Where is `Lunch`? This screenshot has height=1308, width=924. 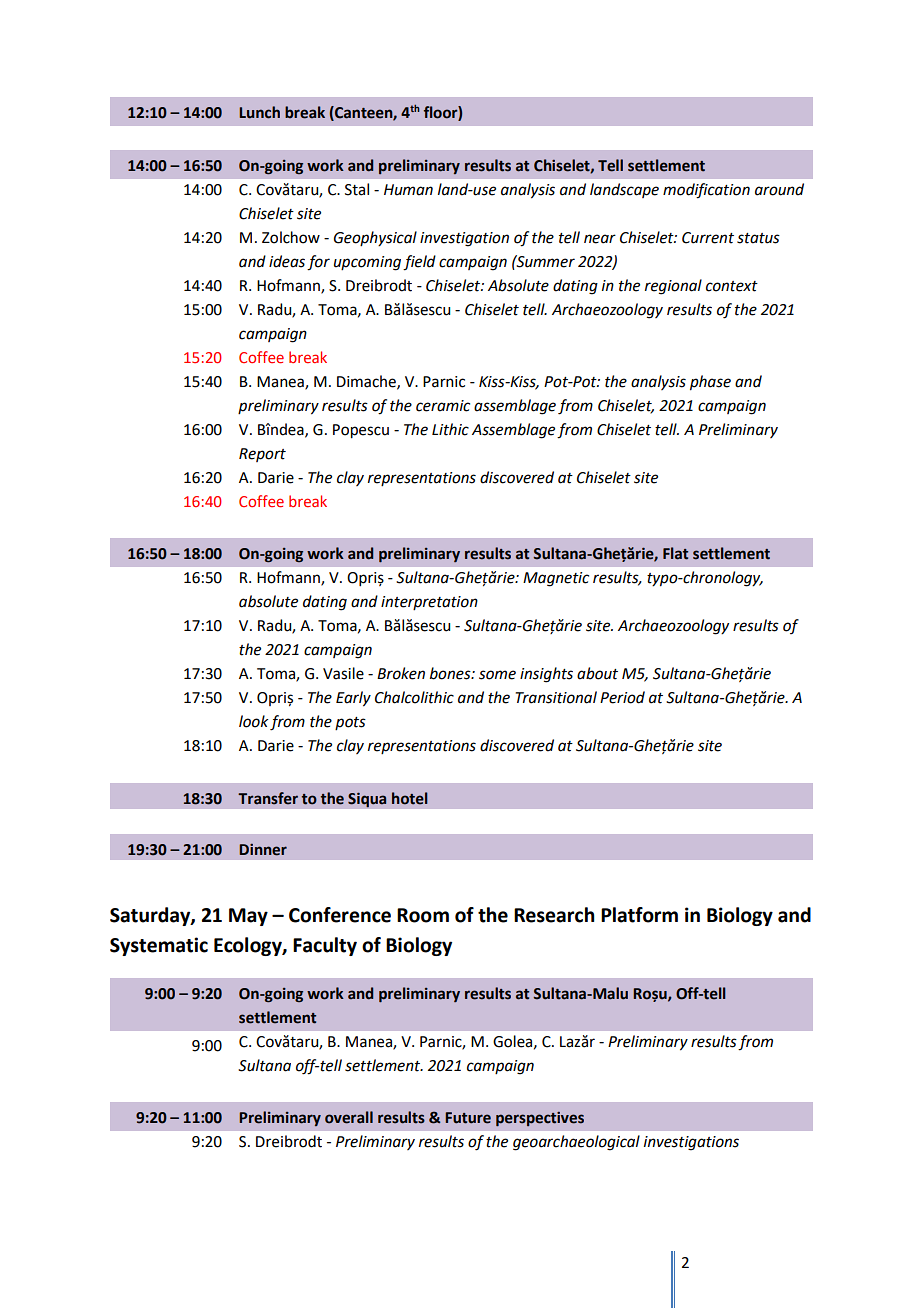 Lunch is located at coordinates (259, 112).
